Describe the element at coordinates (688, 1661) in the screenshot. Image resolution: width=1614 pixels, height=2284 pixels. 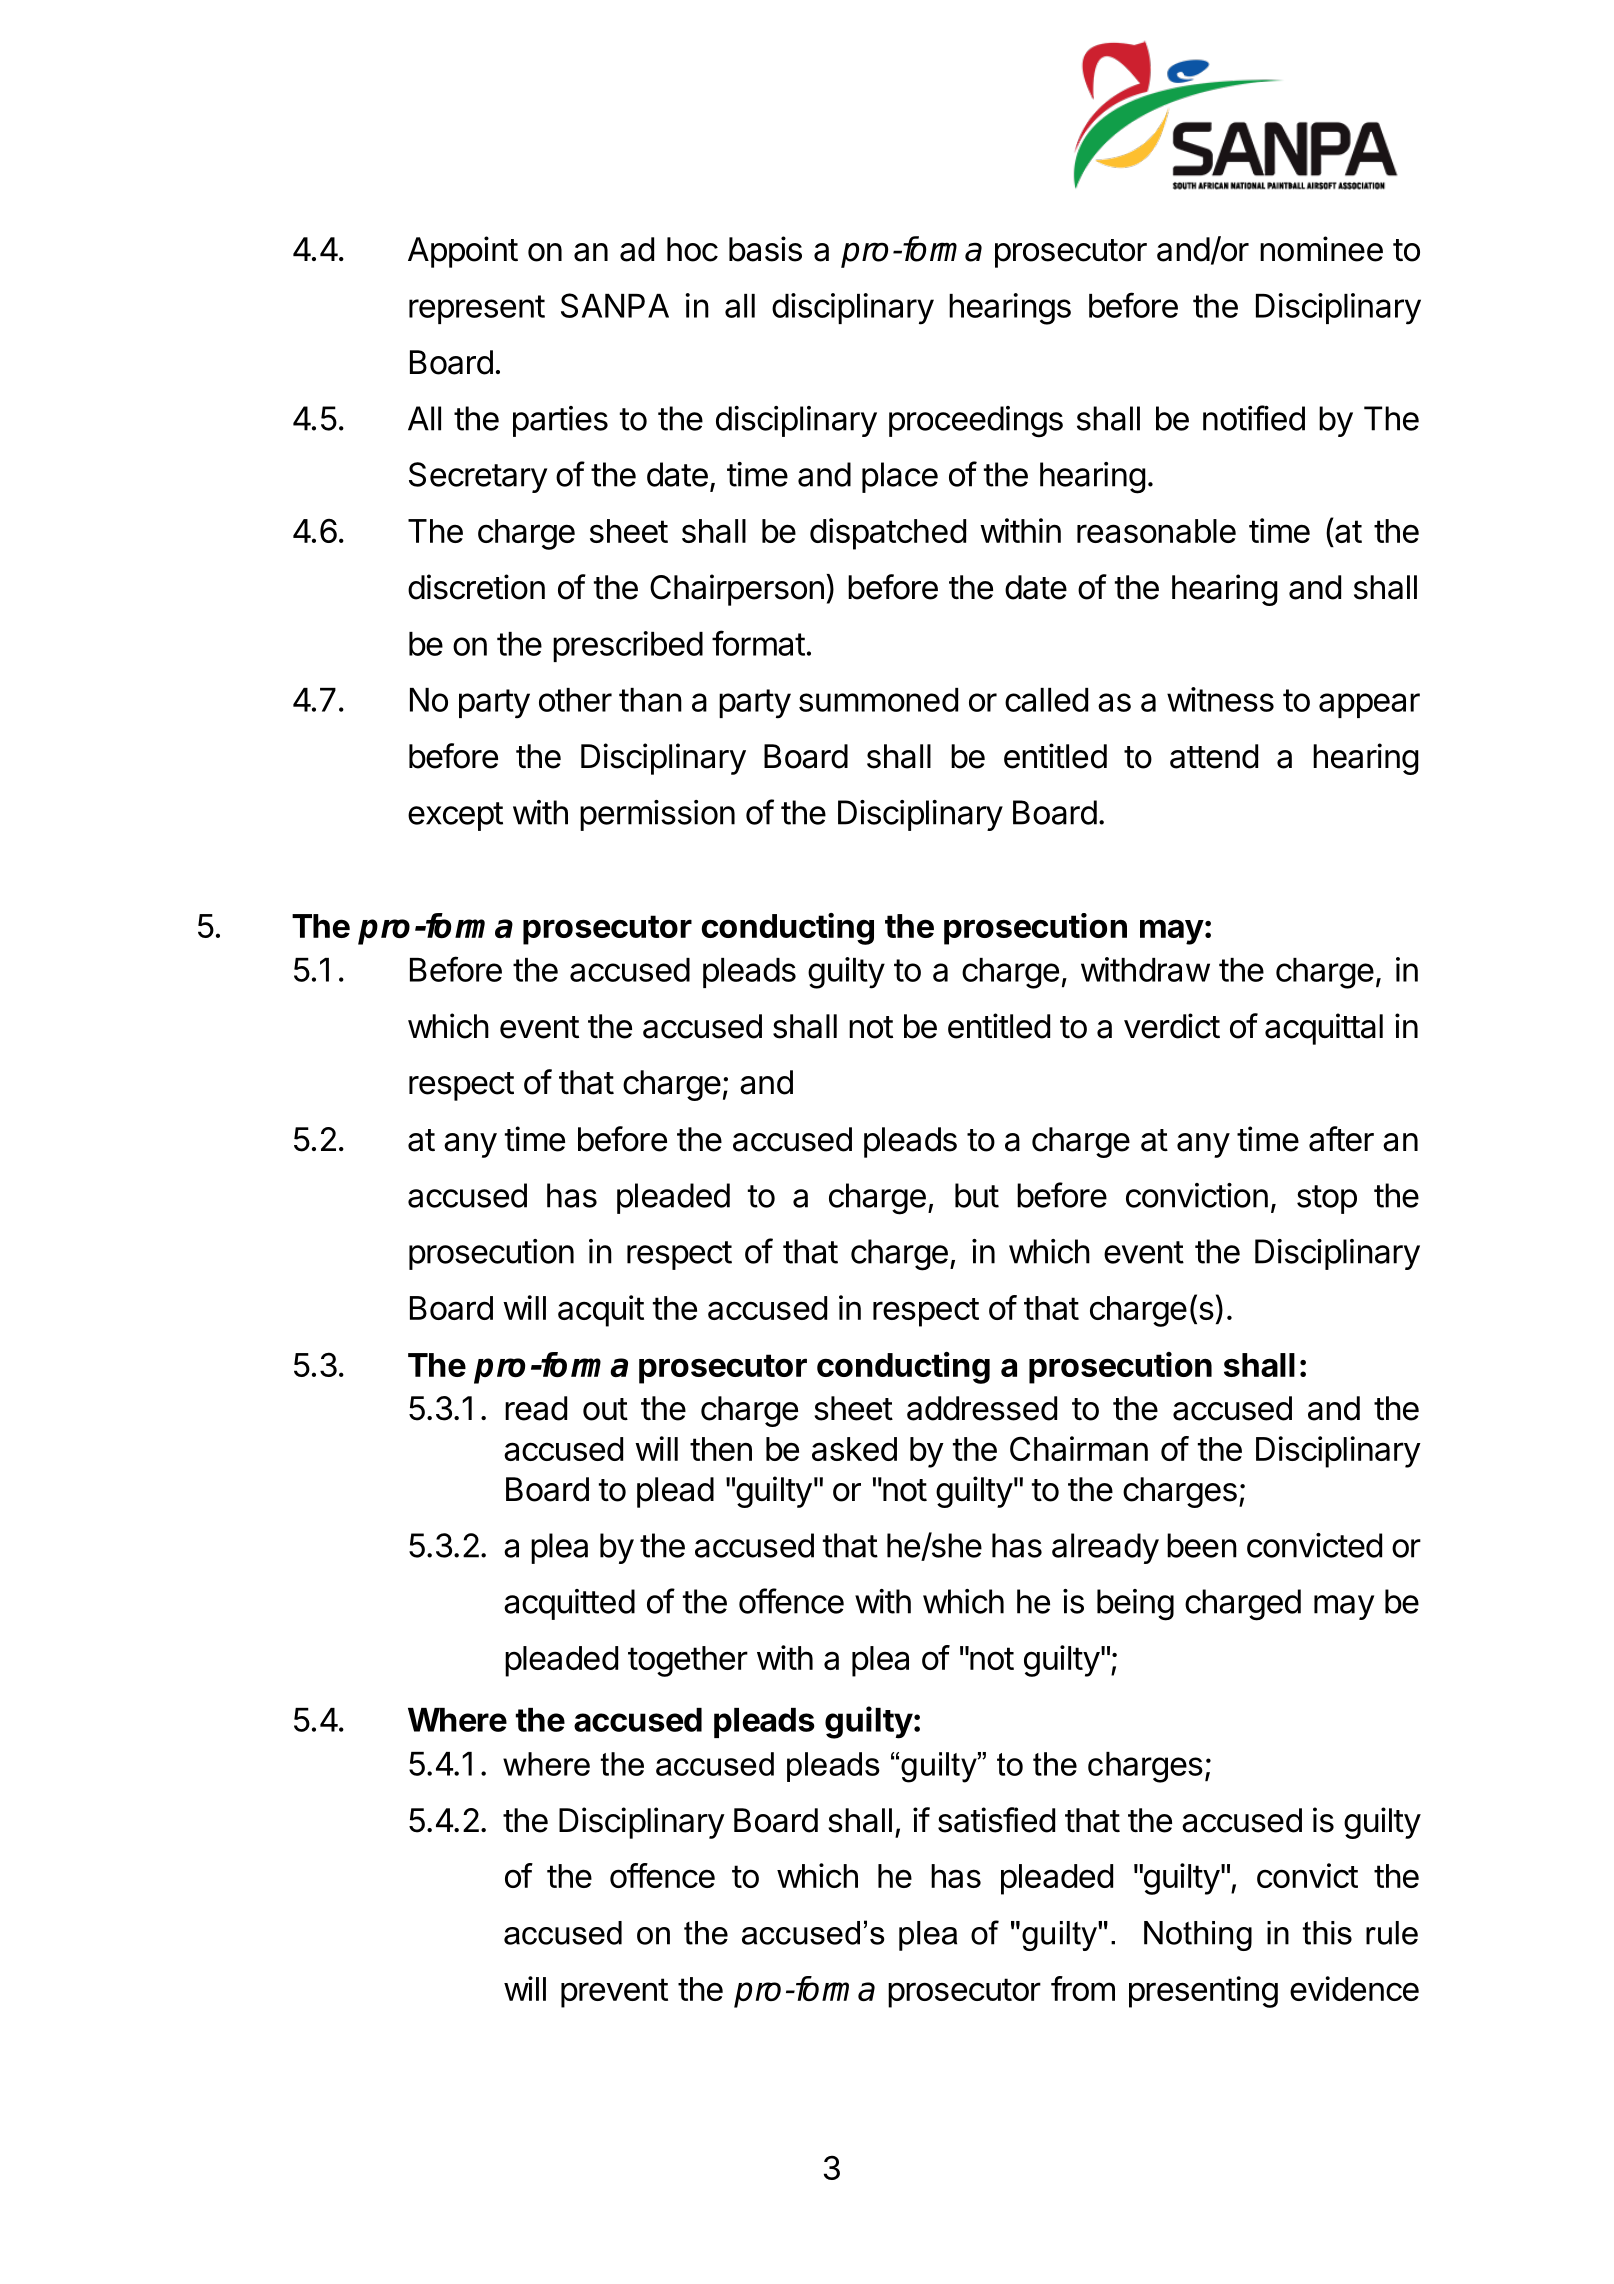
I see `together` at that location.
